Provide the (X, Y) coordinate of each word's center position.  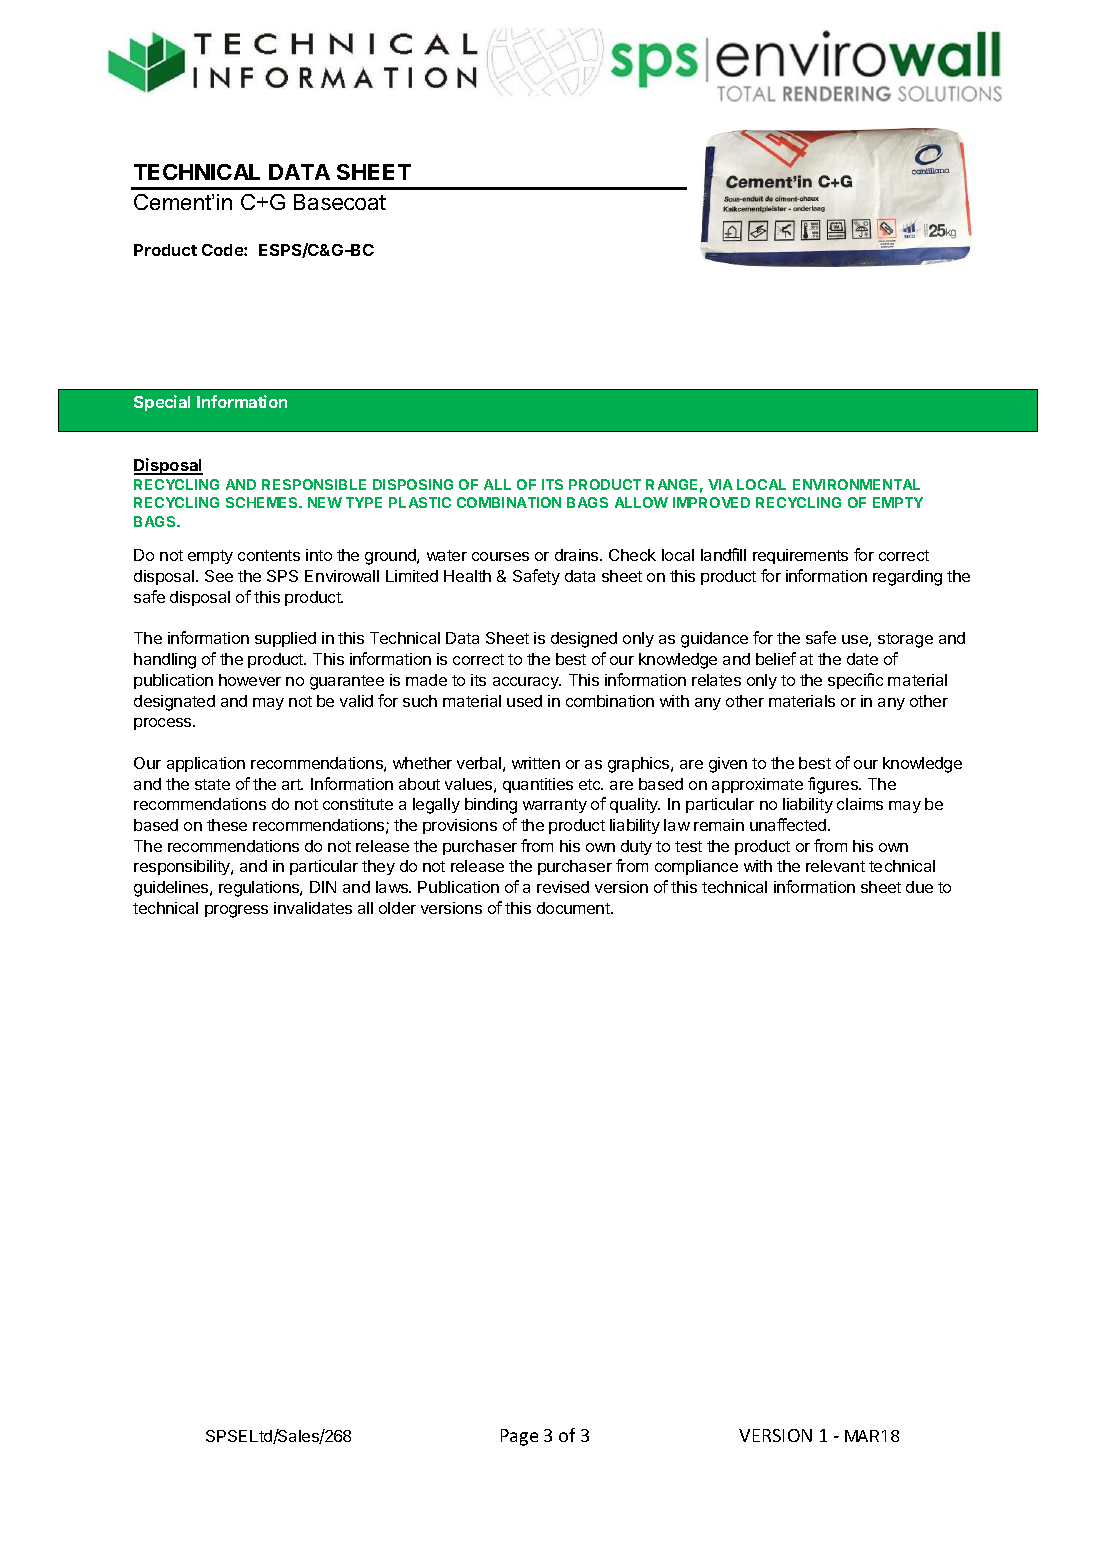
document (574, 908)
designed (584, 640)
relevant (835, 866)
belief (776, 658)
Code (223, 250)
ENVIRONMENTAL (856, 484)
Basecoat (340, 202)
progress (236, 911)
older (397, 908)
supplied (285, 639)
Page (519, 1437)
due (919, 887)
